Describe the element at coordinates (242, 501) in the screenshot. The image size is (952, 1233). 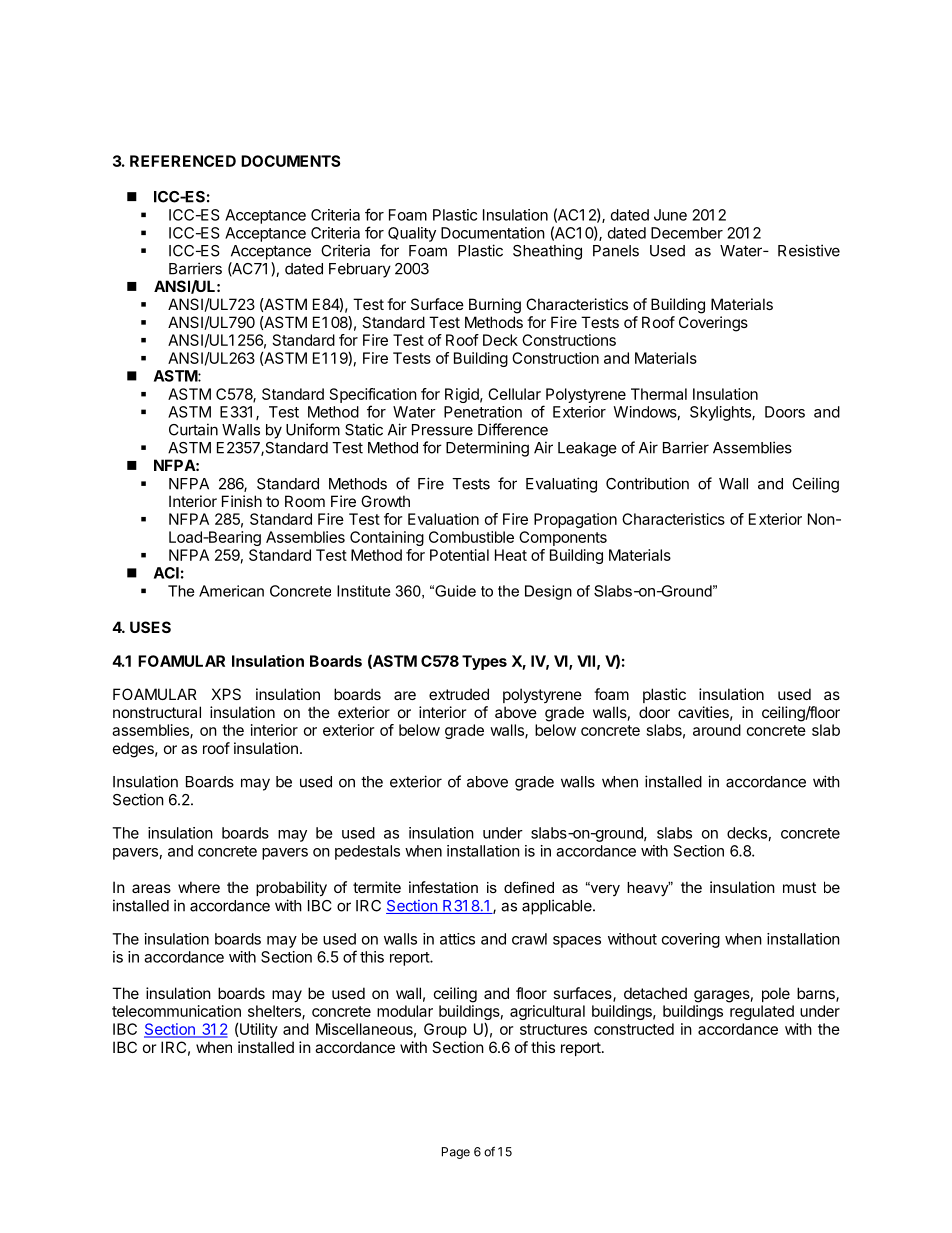
I see `Finish` at that location.
